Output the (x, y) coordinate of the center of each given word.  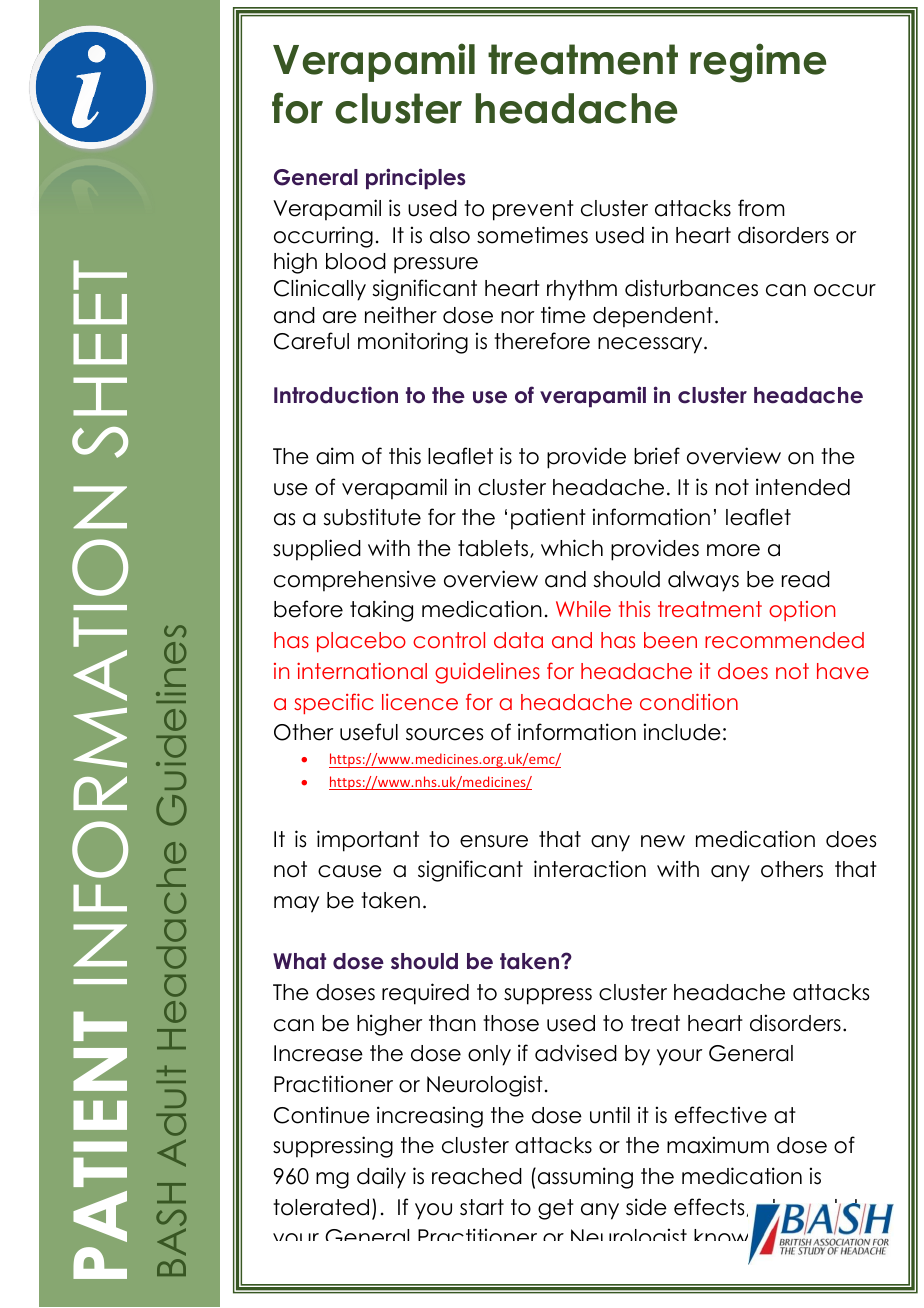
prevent (533, 210)
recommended (784, 640)
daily (381, 1178)
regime (758, 63)
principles (415, 179)
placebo (361, 642)
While (583, 609)
